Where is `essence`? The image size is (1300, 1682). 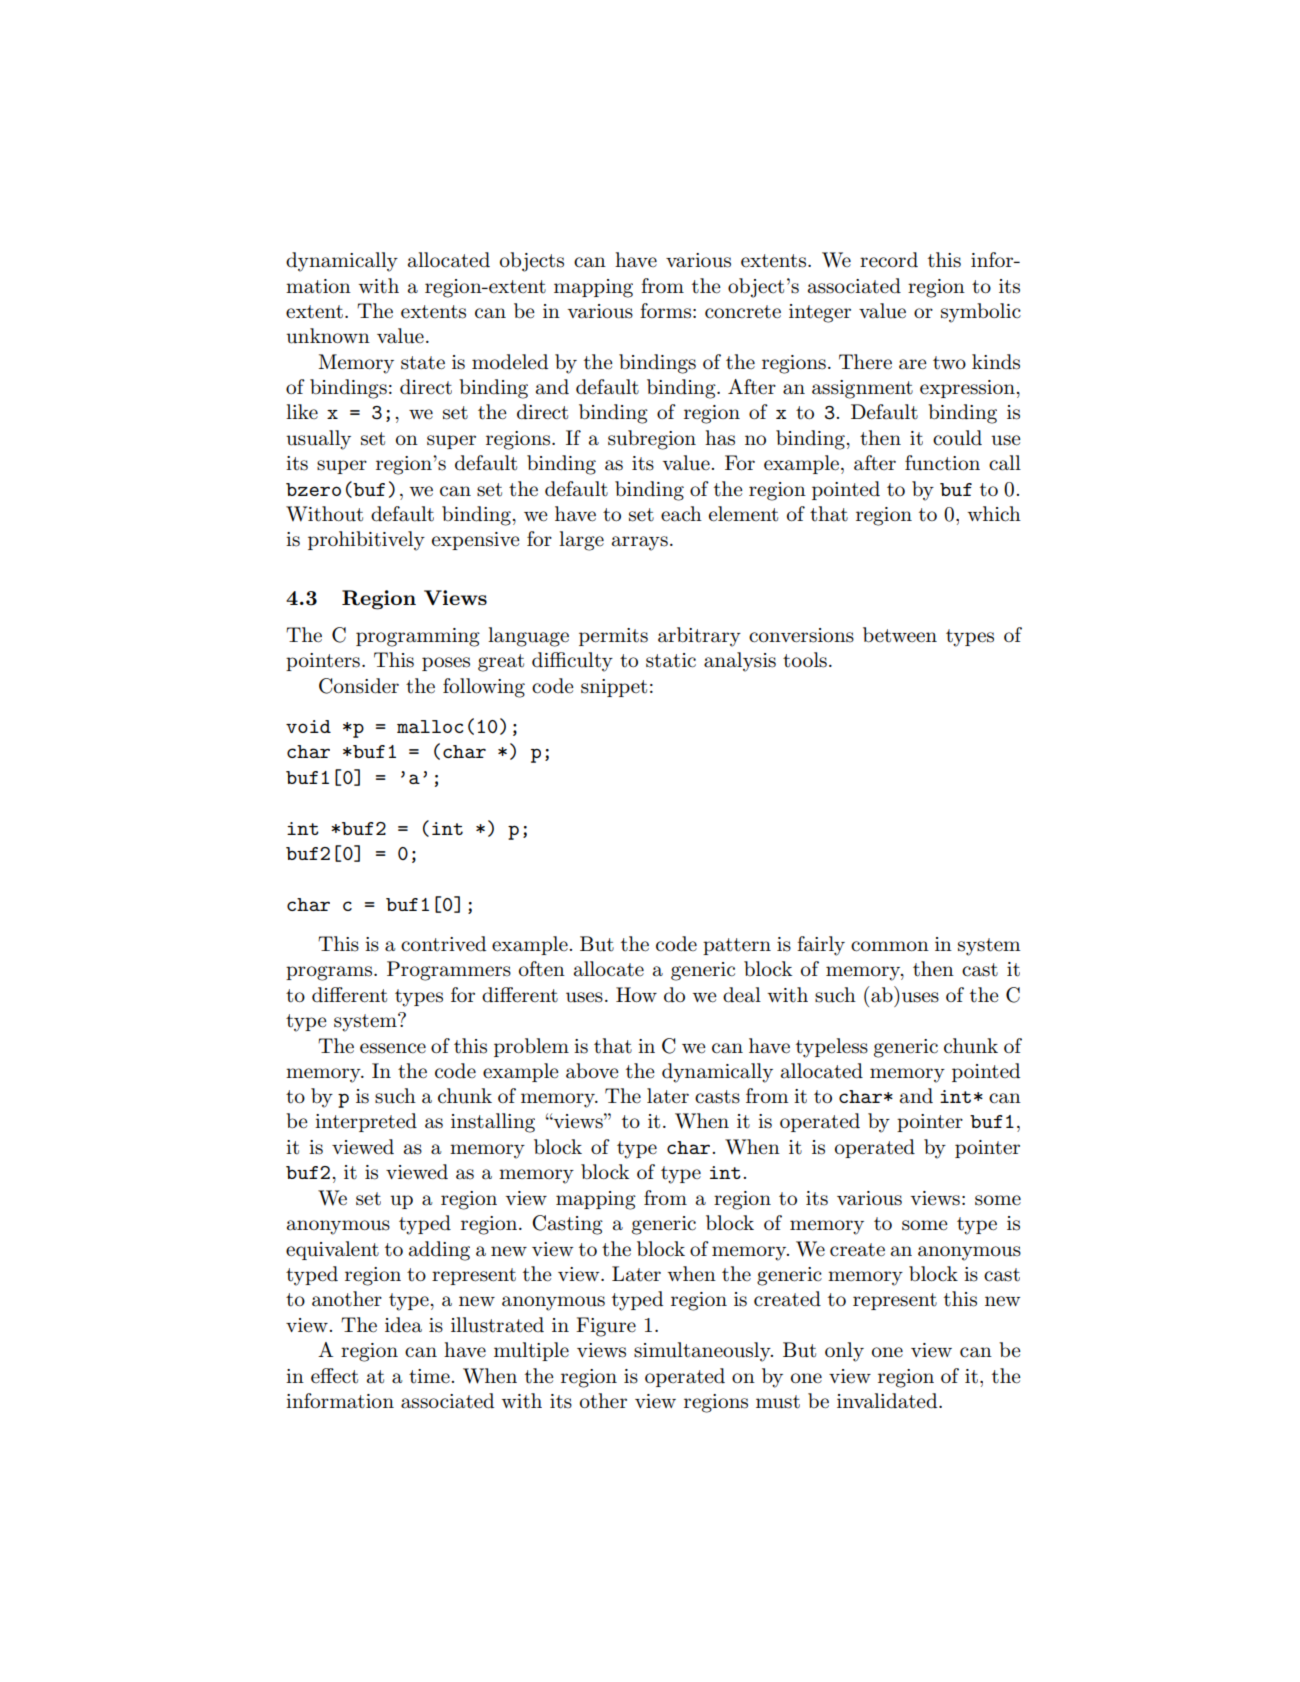 essence is located at coordinates (393, 1048).
